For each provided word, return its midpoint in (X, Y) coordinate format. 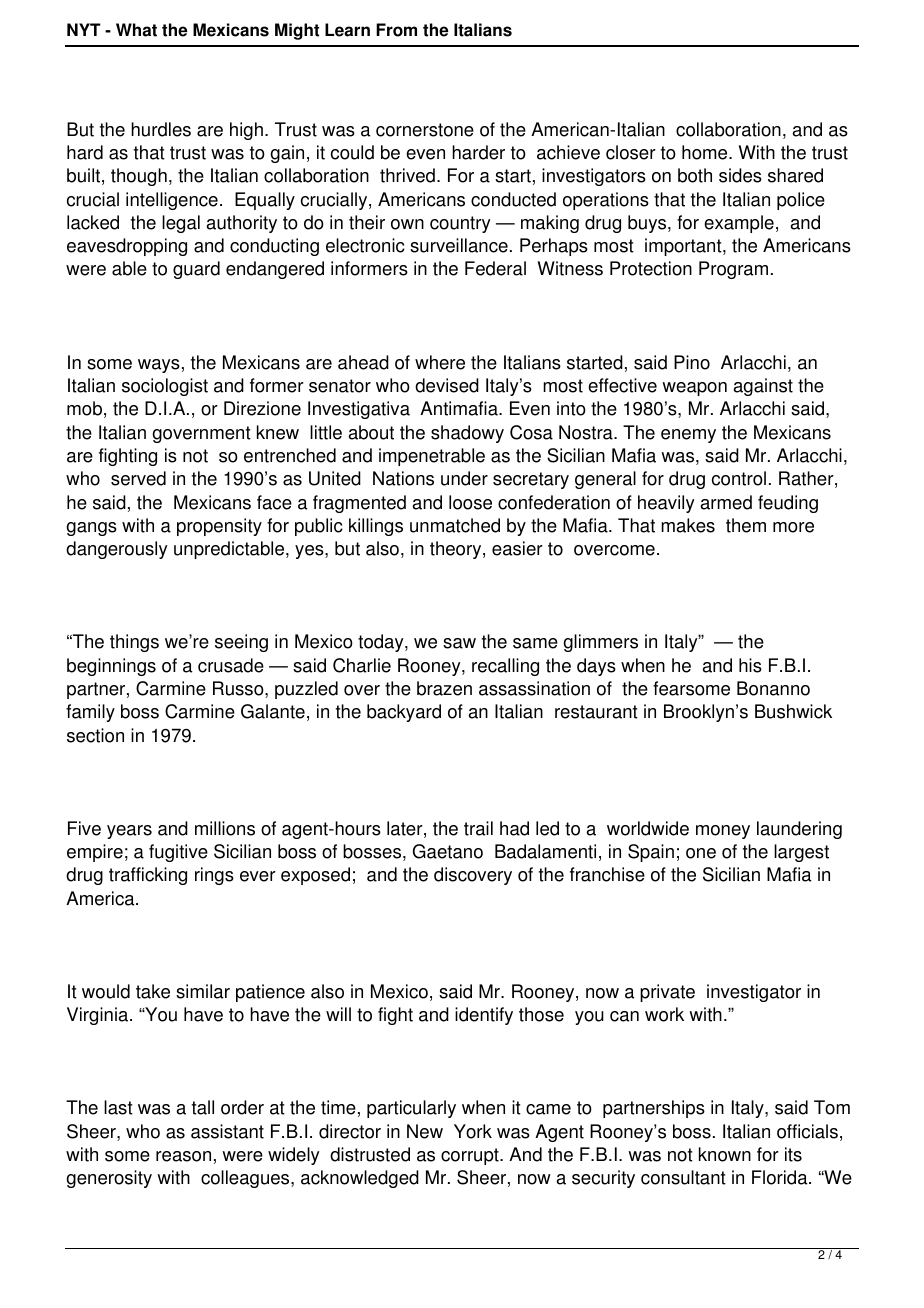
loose (470, 502)
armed (726, 502)
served (138, 478)
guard (196, 270)
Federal (495, 268)
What (136, 30)
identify (484, 1016)
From (396, 30)
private (667, 993)
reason (183, 1156)
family (90, 713)
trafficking (148, 876)
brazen (444, 688)
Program (733, 270)
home (706, 152)
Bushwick (793, 711)
